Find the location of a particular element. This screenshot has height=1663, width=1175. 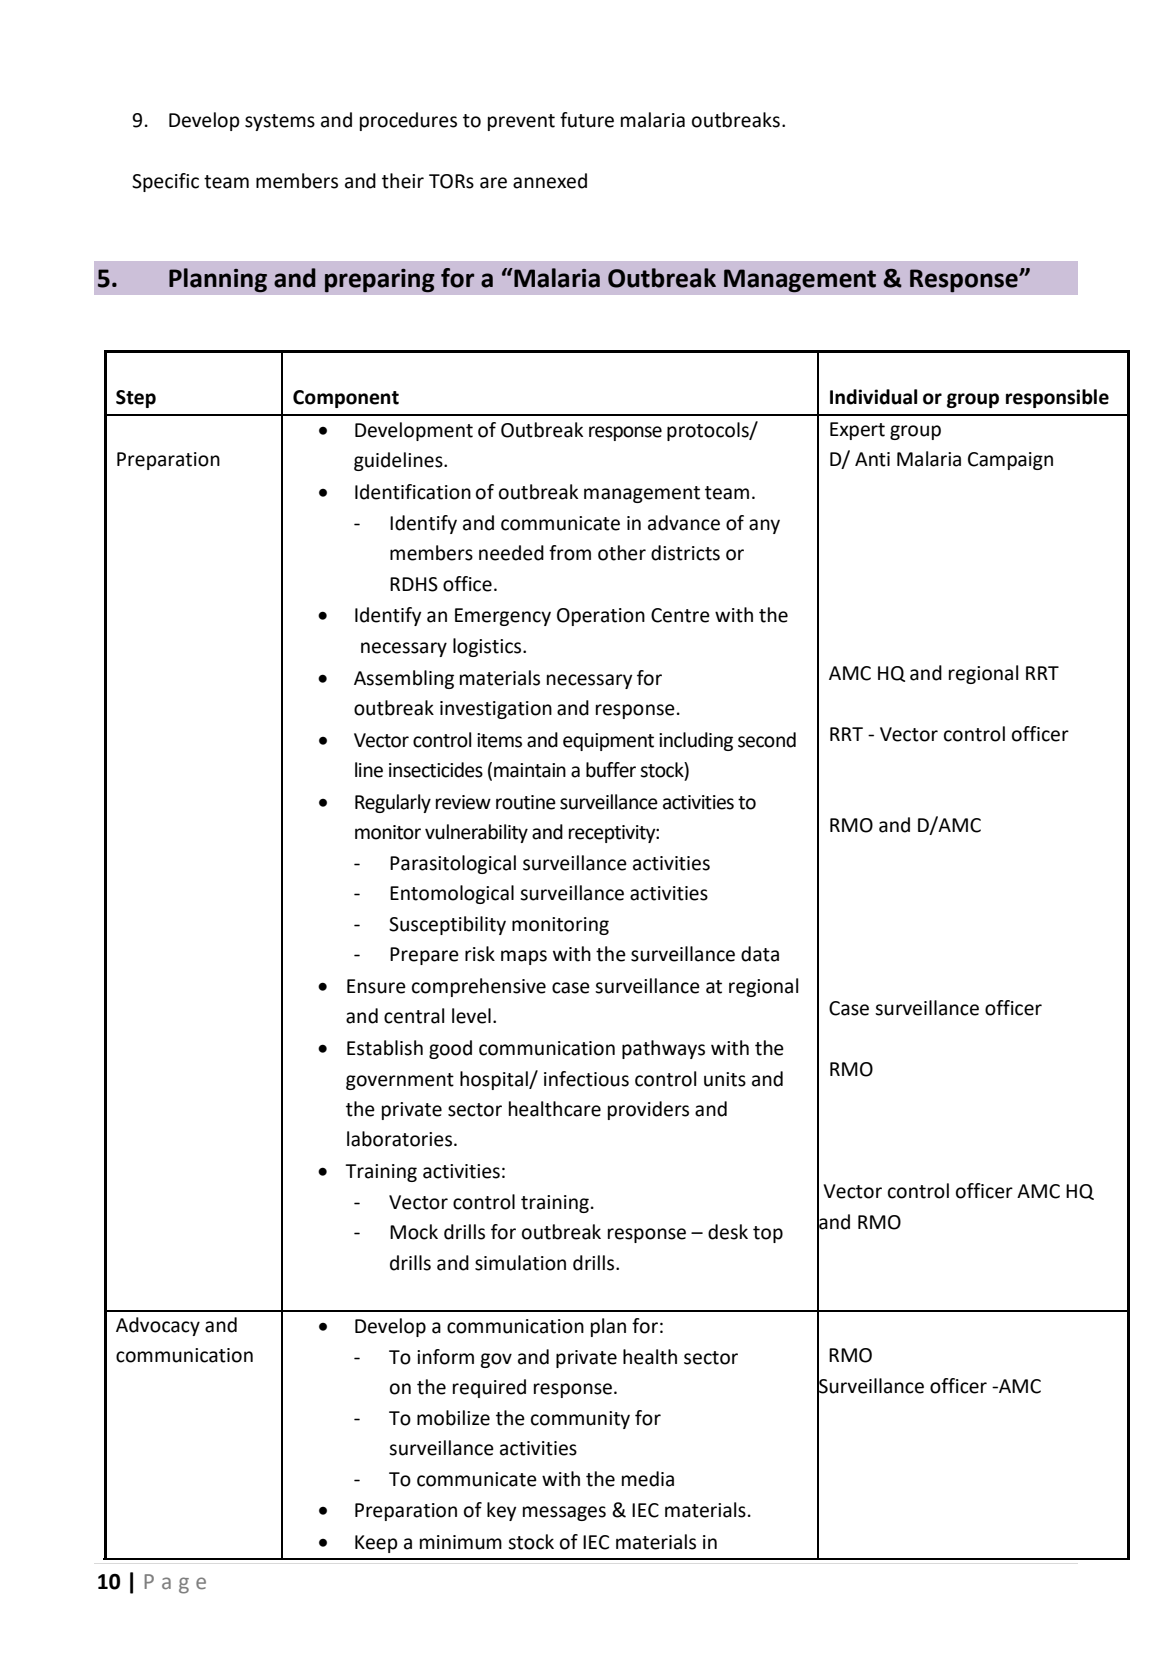

systems is located at coordinates (280, 122).
